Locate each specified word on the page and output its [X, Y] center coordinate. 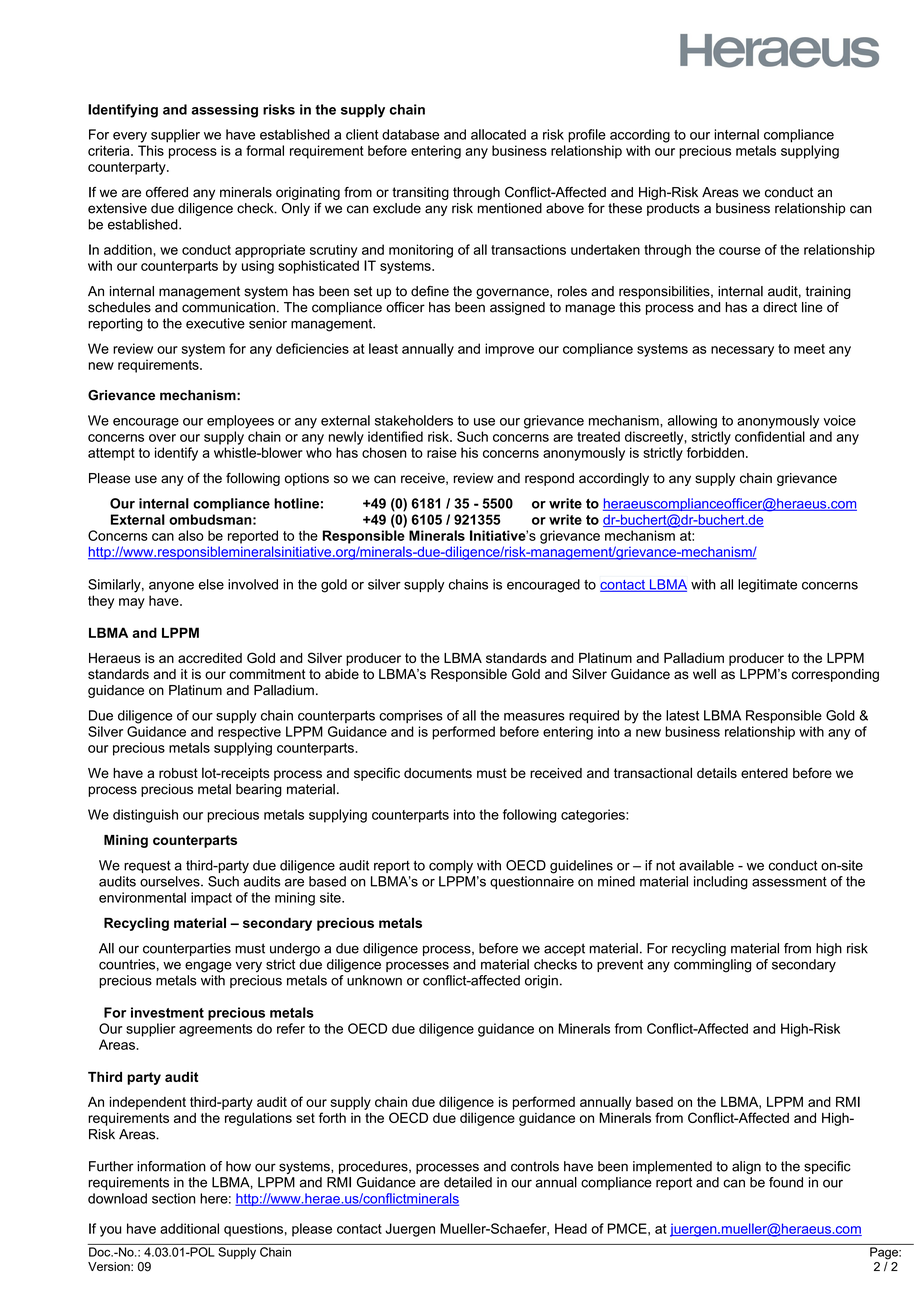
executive [215, 323]
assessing [224, 111]
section [173, 1198]
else [211, 584]
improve [509, 350]
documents [438, 773]
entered [764, 773]
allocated [498, 134]
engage [208, 967]
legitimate [767, 586]
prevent [620, 965]
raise [442, 452]
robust [178, 773]
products [673, 209]
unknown [374, 980]
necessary [742, 351]
